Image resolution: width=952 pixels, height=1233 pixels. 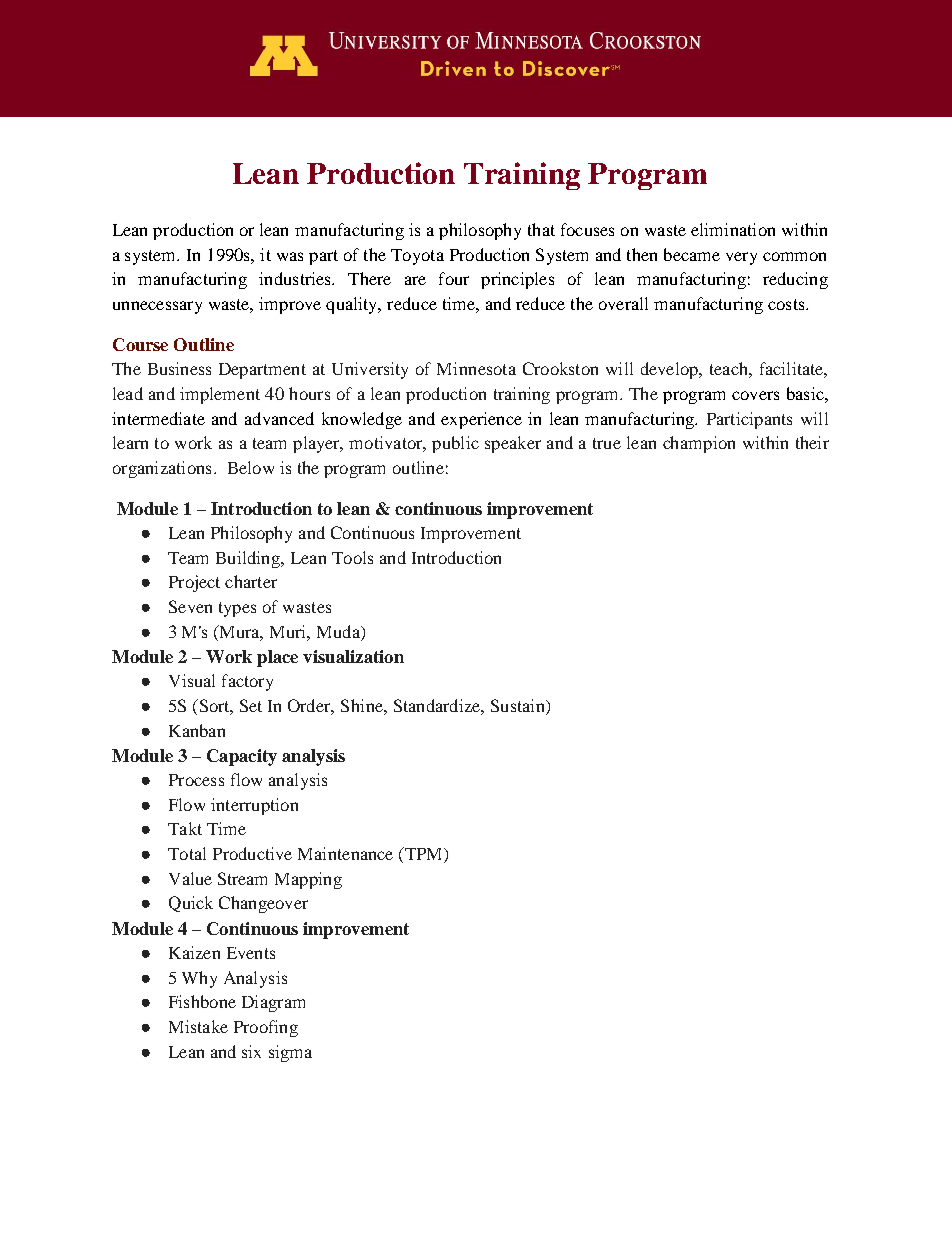 What do you see at coordinates (296, 278) in the screenshot?
I see `industries` at bounding box center [296, 278].
